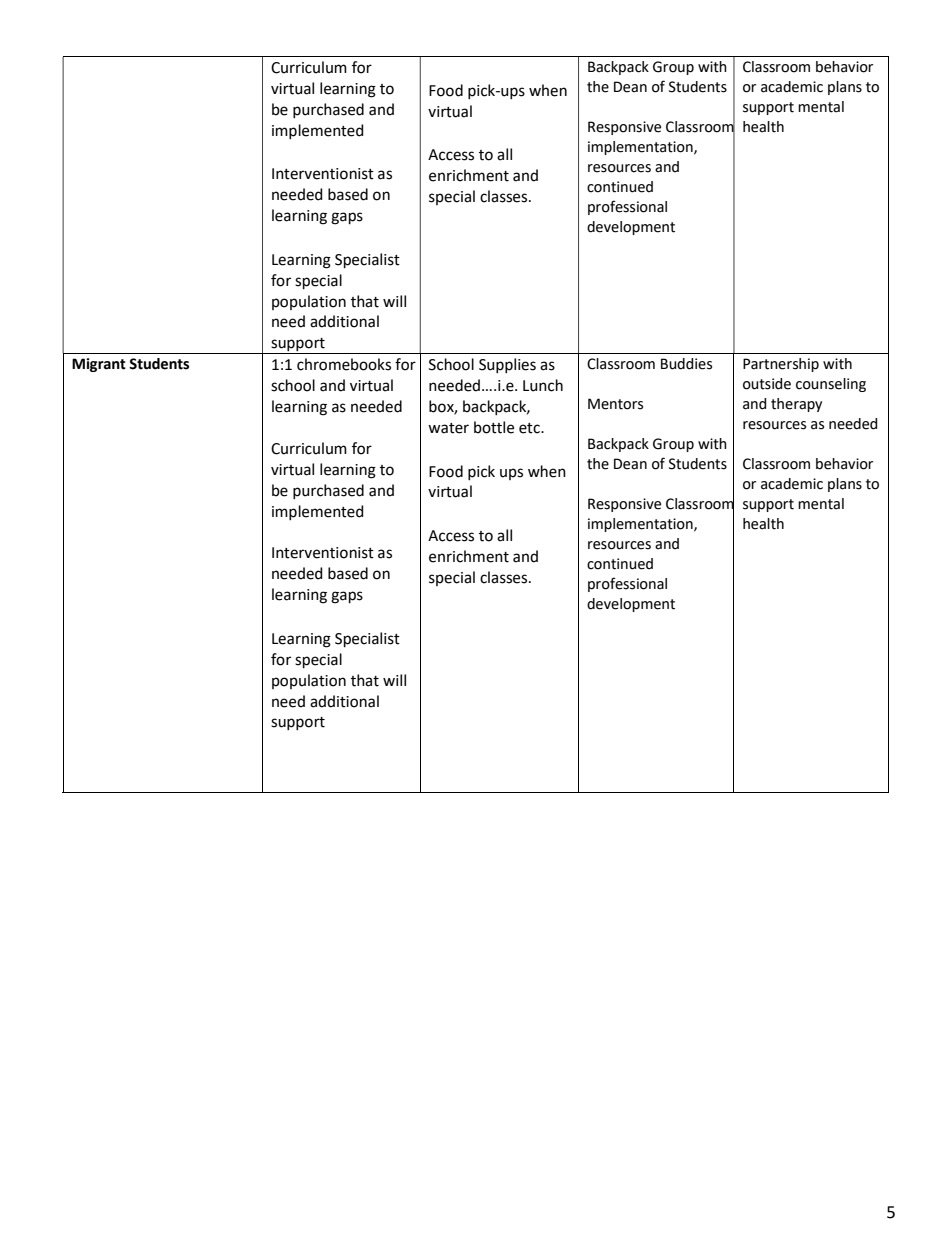 This image has width=952, height=1233. Describe the element at coordinates (494, 427) in the image. I see `bottle` at that location.
